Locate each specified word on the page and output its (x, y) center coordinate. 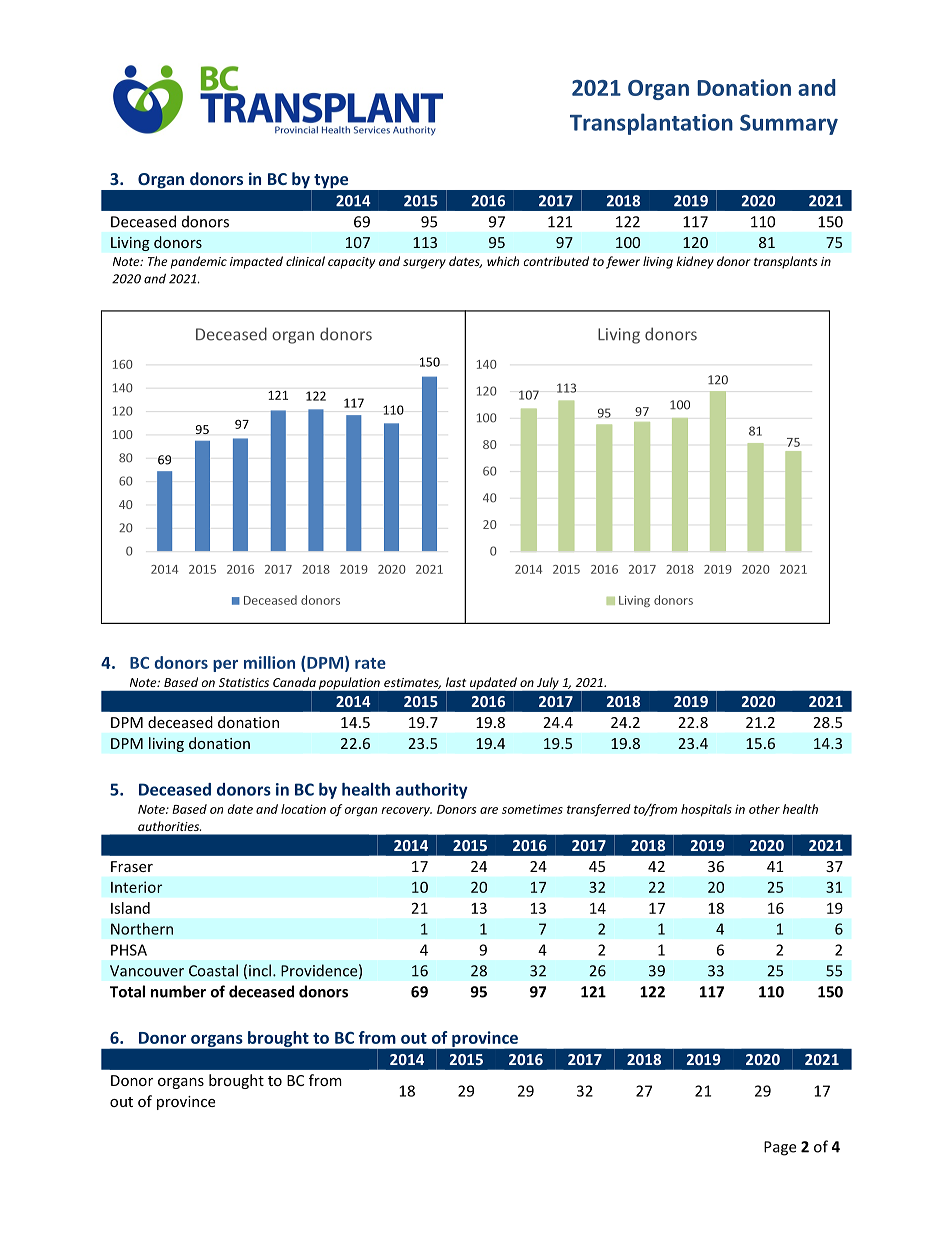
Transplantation (651, 124)
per (225, 666)
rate (370, 663)
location (303, 809)
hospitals (706, 810)
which (503, 261)
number (178, 991)
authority (432, 791)
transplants (785, 262)
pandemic (199, 262)
